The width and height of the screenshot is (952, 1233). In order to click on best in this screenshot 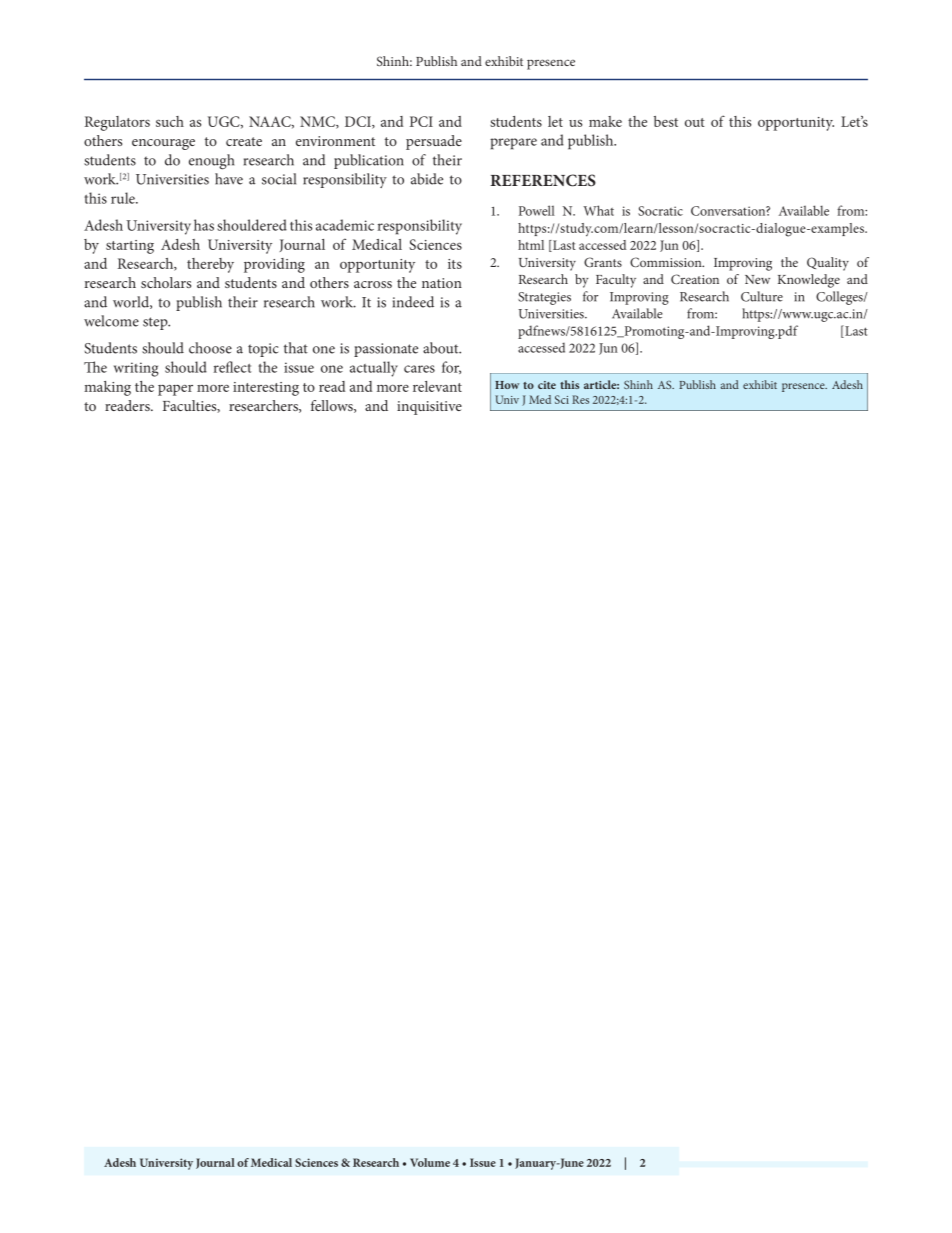, I will do `click(666, 121)`.
